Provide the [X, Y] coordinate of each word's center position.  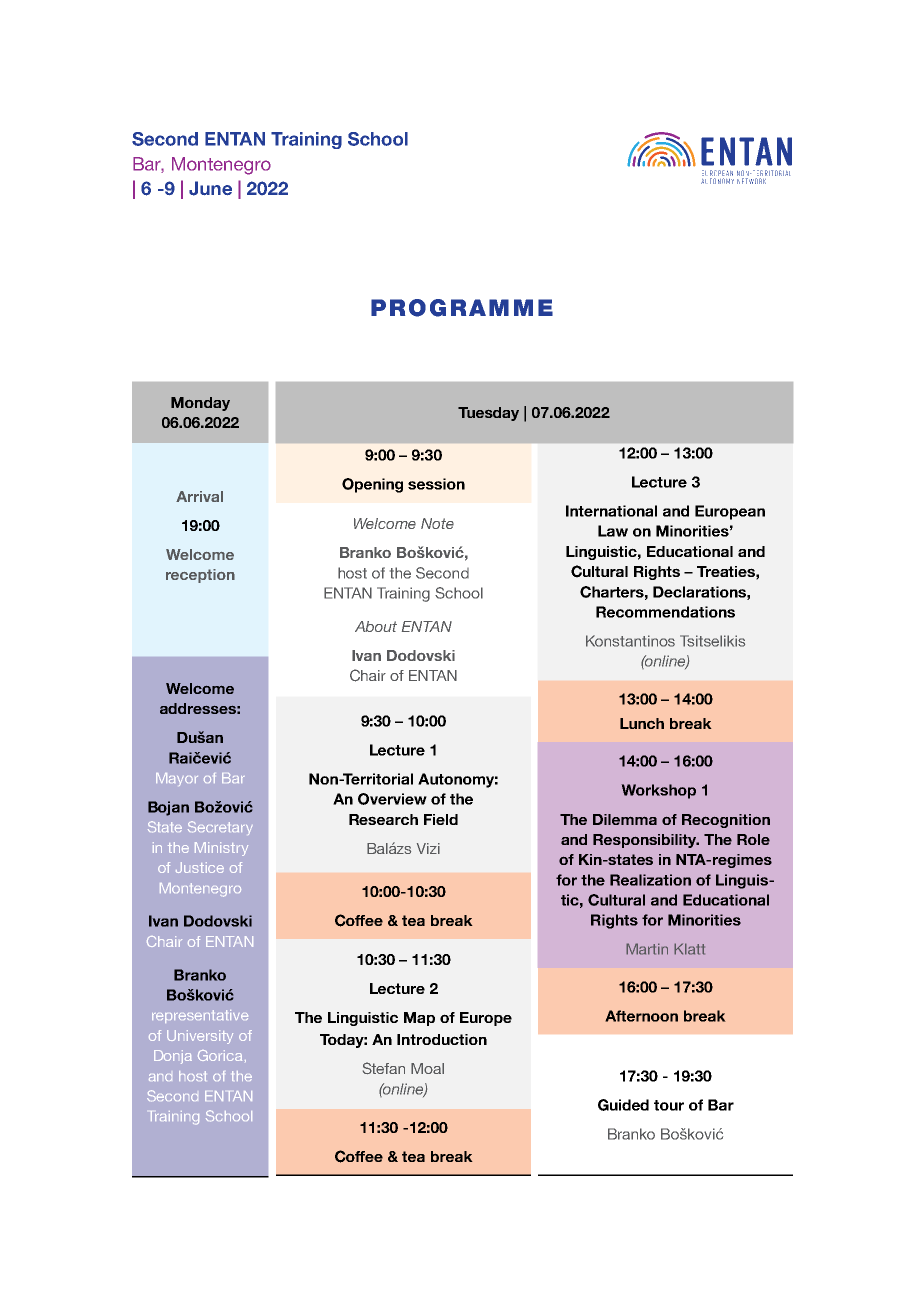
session [436, 484]
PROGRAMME [462, 308]
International [611, 511]
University [200, 1037]
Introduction [442, 1039]
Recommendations [665, 612]
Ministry [221, 849]
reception [200, 576]
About [376, 626]
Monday [200, 404]
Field [441, 819]
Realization [650, 880]
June [210, 188]
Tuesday [488, 414]
